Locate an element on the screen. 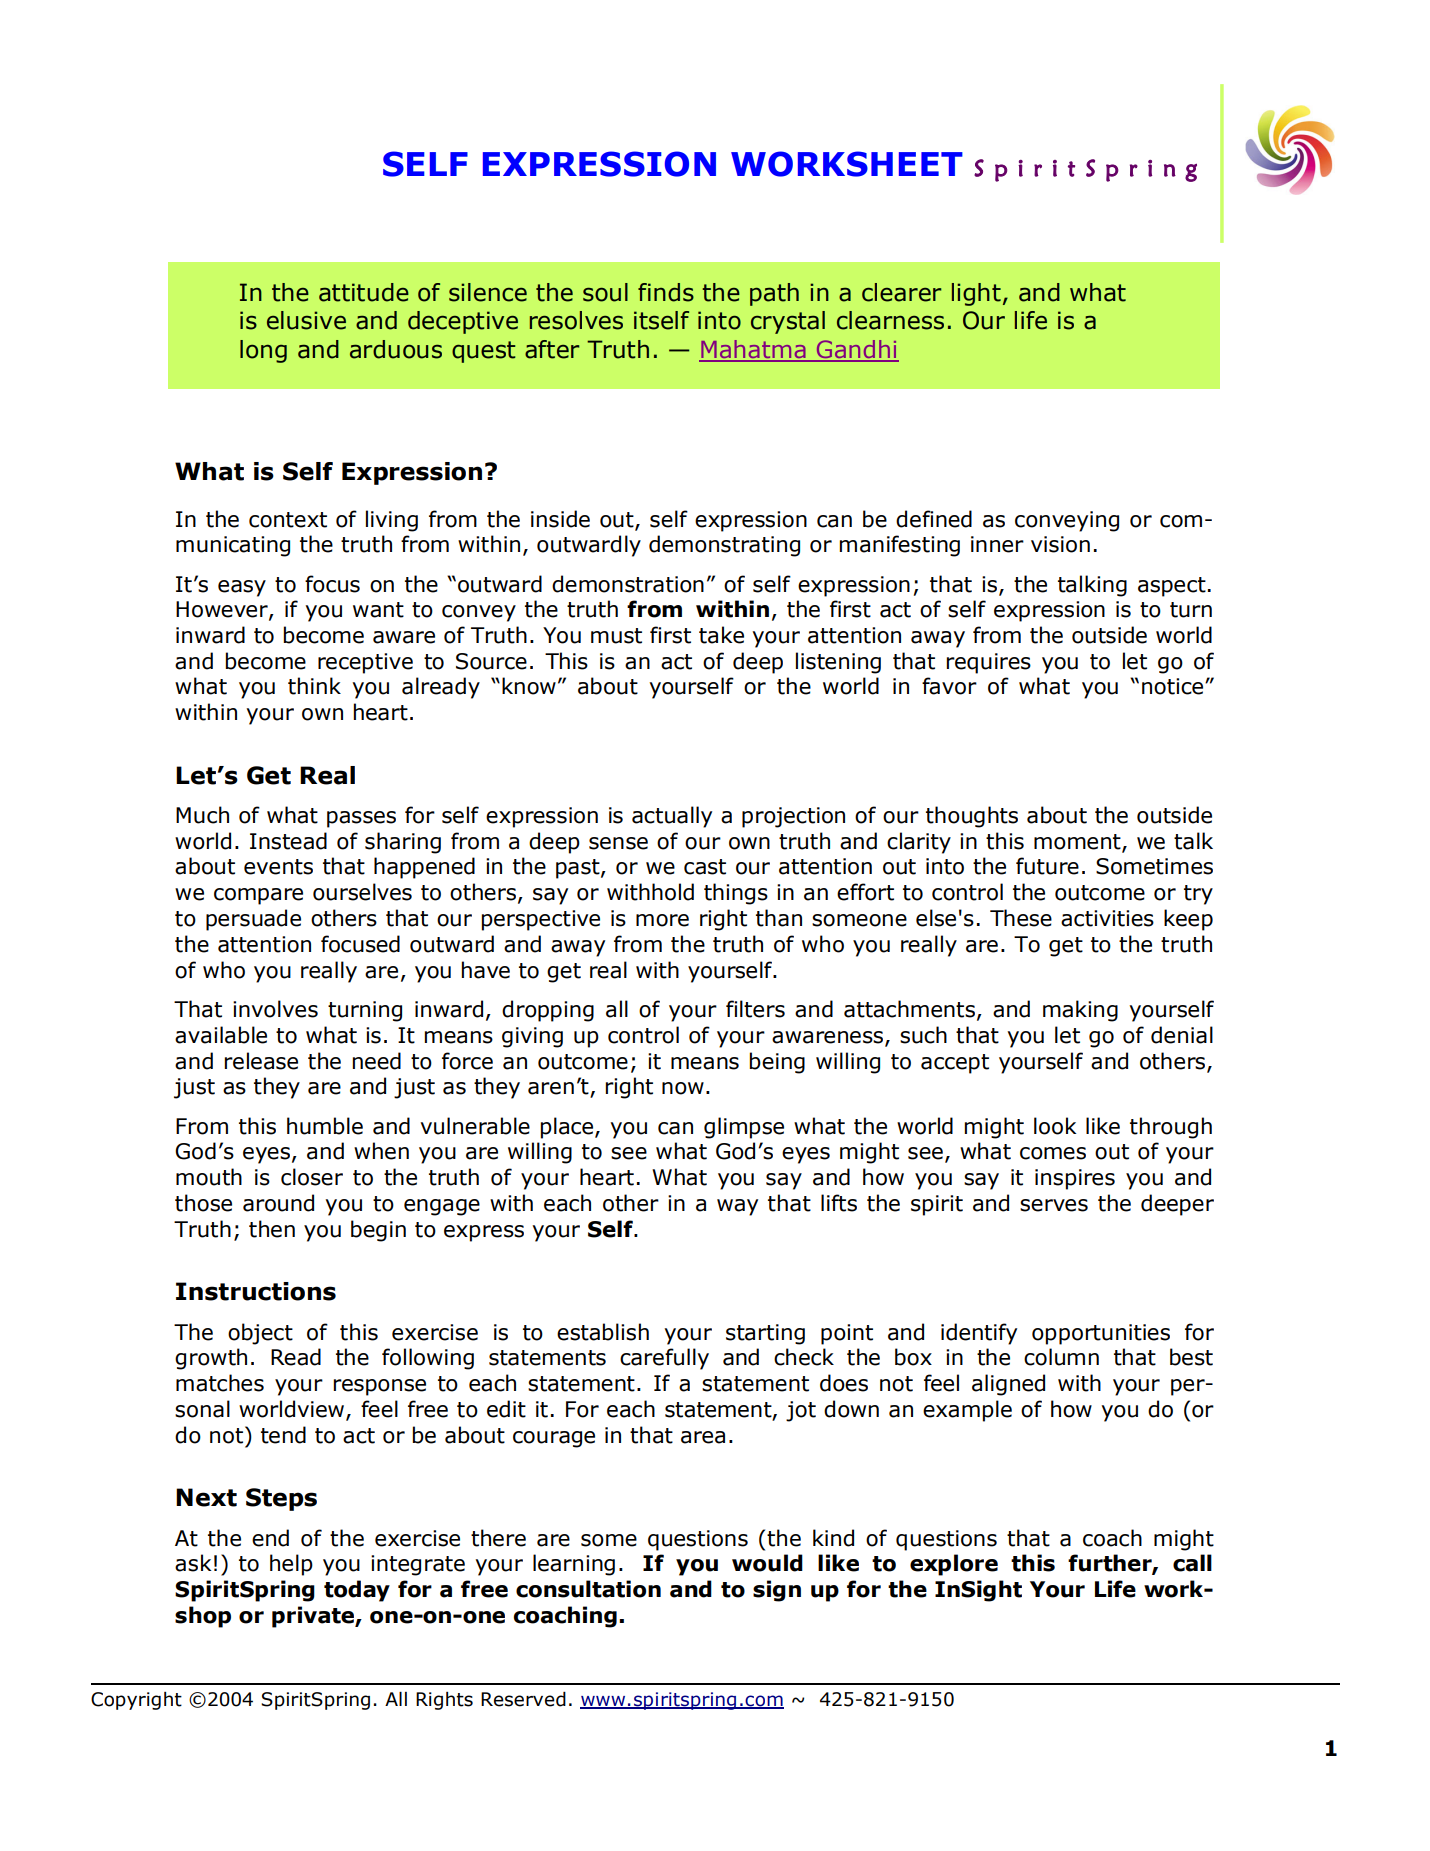 This screenshot has height=1851, width=1430. call is located at coordinates (1192, 1563).
